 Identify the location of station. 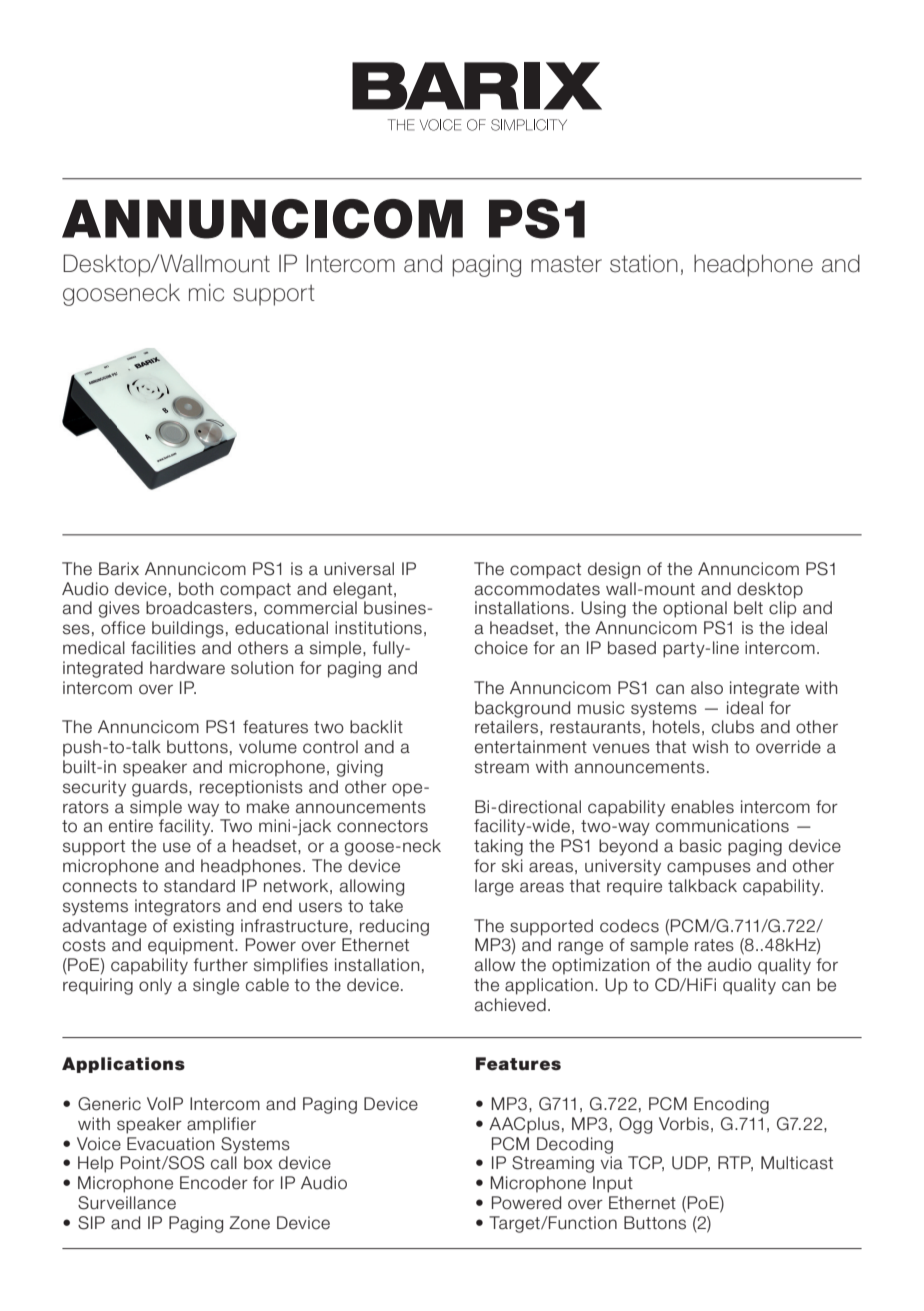
(644, 263).
